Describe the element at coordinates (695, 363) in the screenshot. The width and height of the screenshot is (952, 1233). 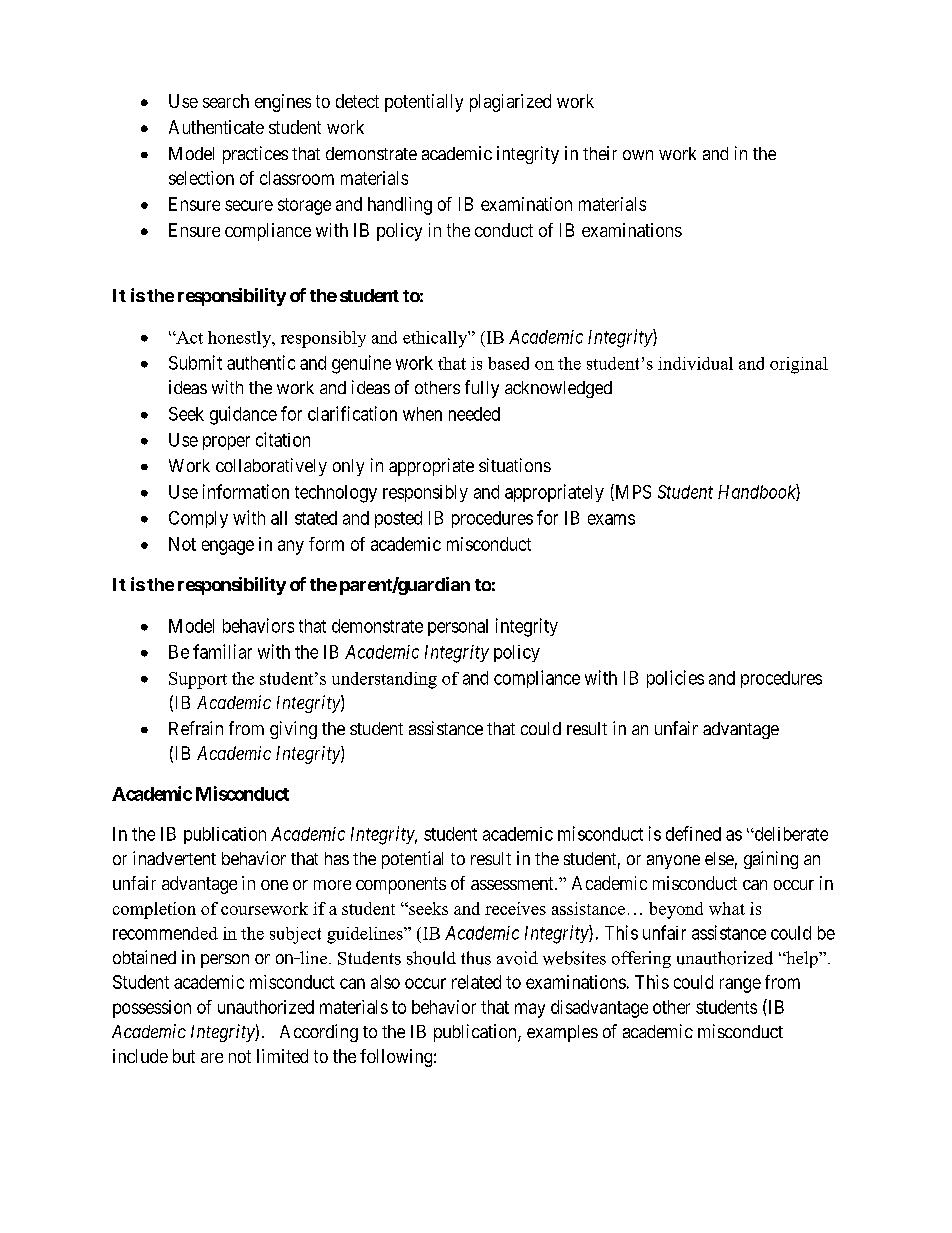
I see `individual` at that location.
